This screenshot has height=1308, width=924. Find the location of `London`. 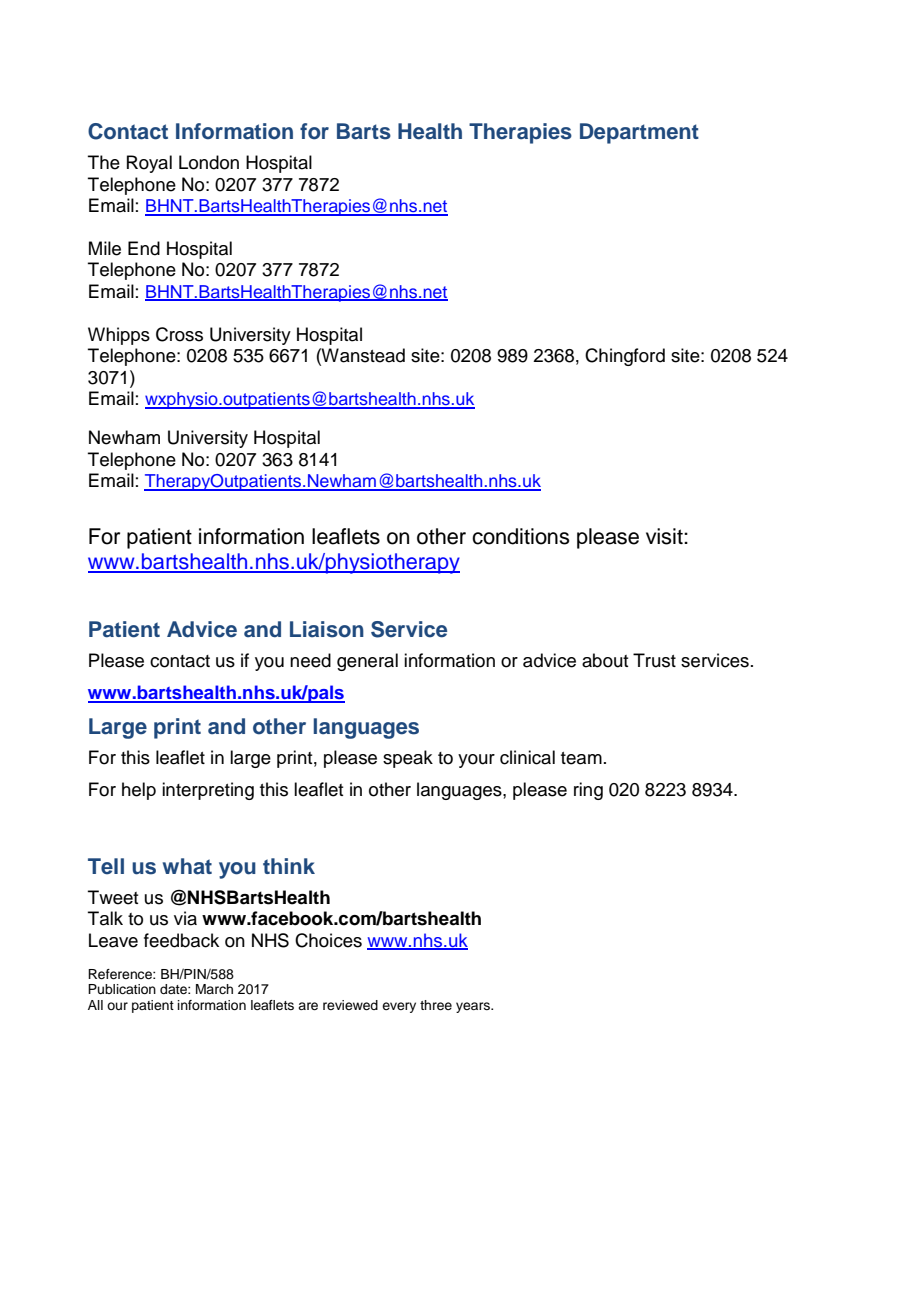

London is located at coordinates (209, 162).
